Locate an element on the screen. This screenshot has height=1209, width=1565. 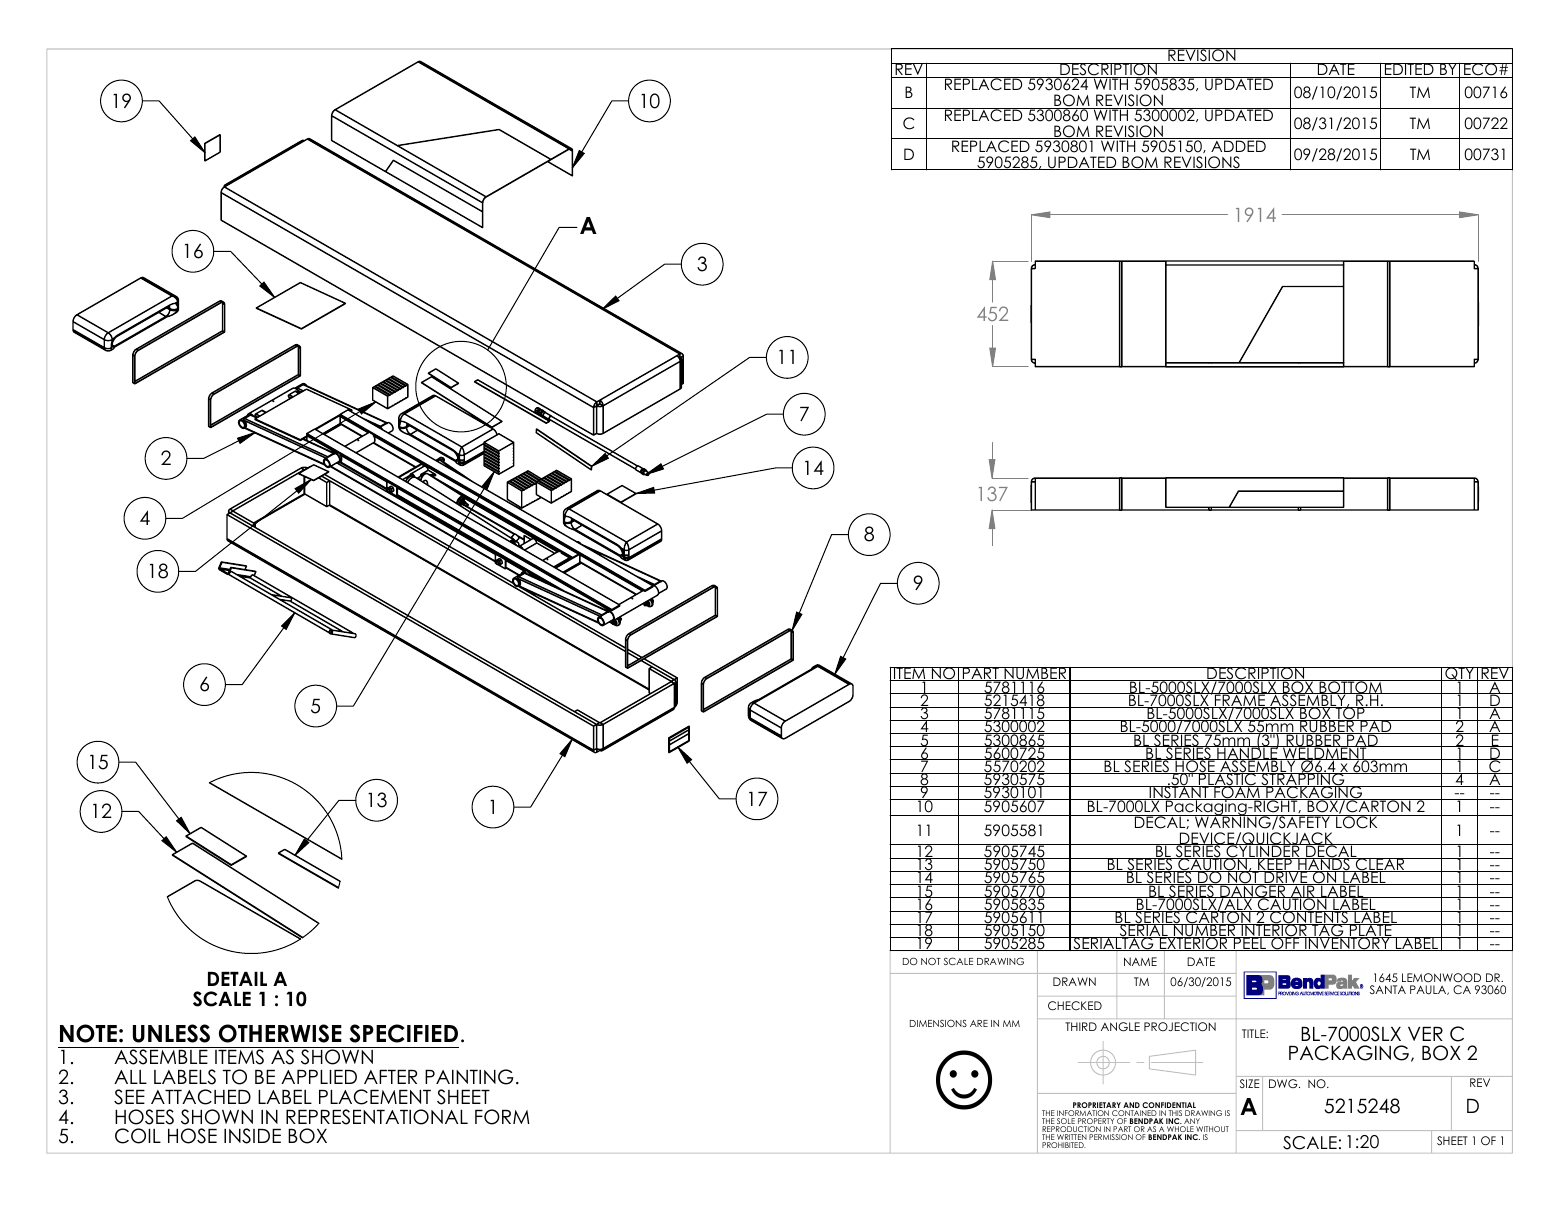
INSIDE is located at coordinates (252, 1136).
